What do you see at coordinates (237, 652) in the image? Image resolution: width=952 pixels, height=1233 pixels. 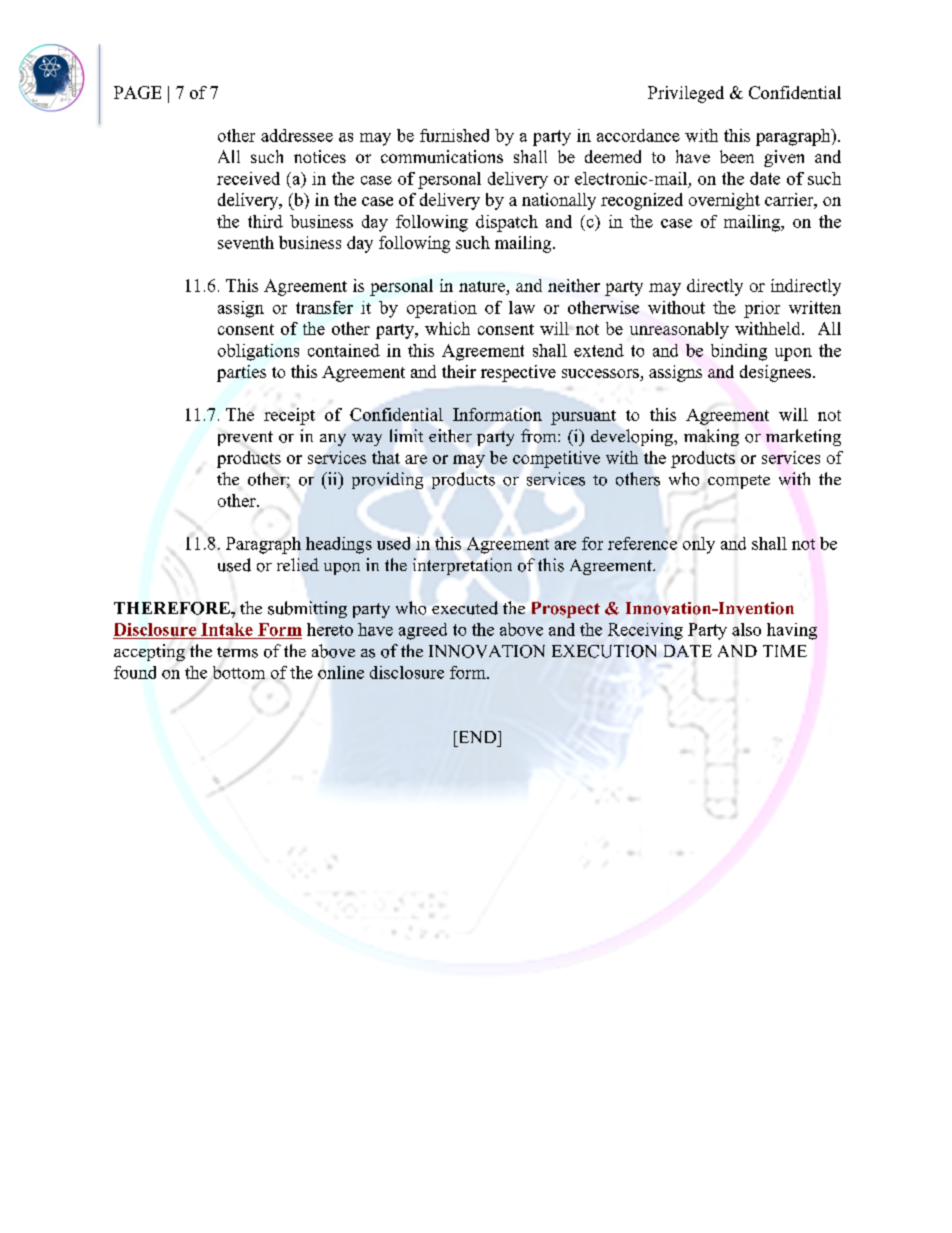 I see `terms` at bounding box center [237, 652].
